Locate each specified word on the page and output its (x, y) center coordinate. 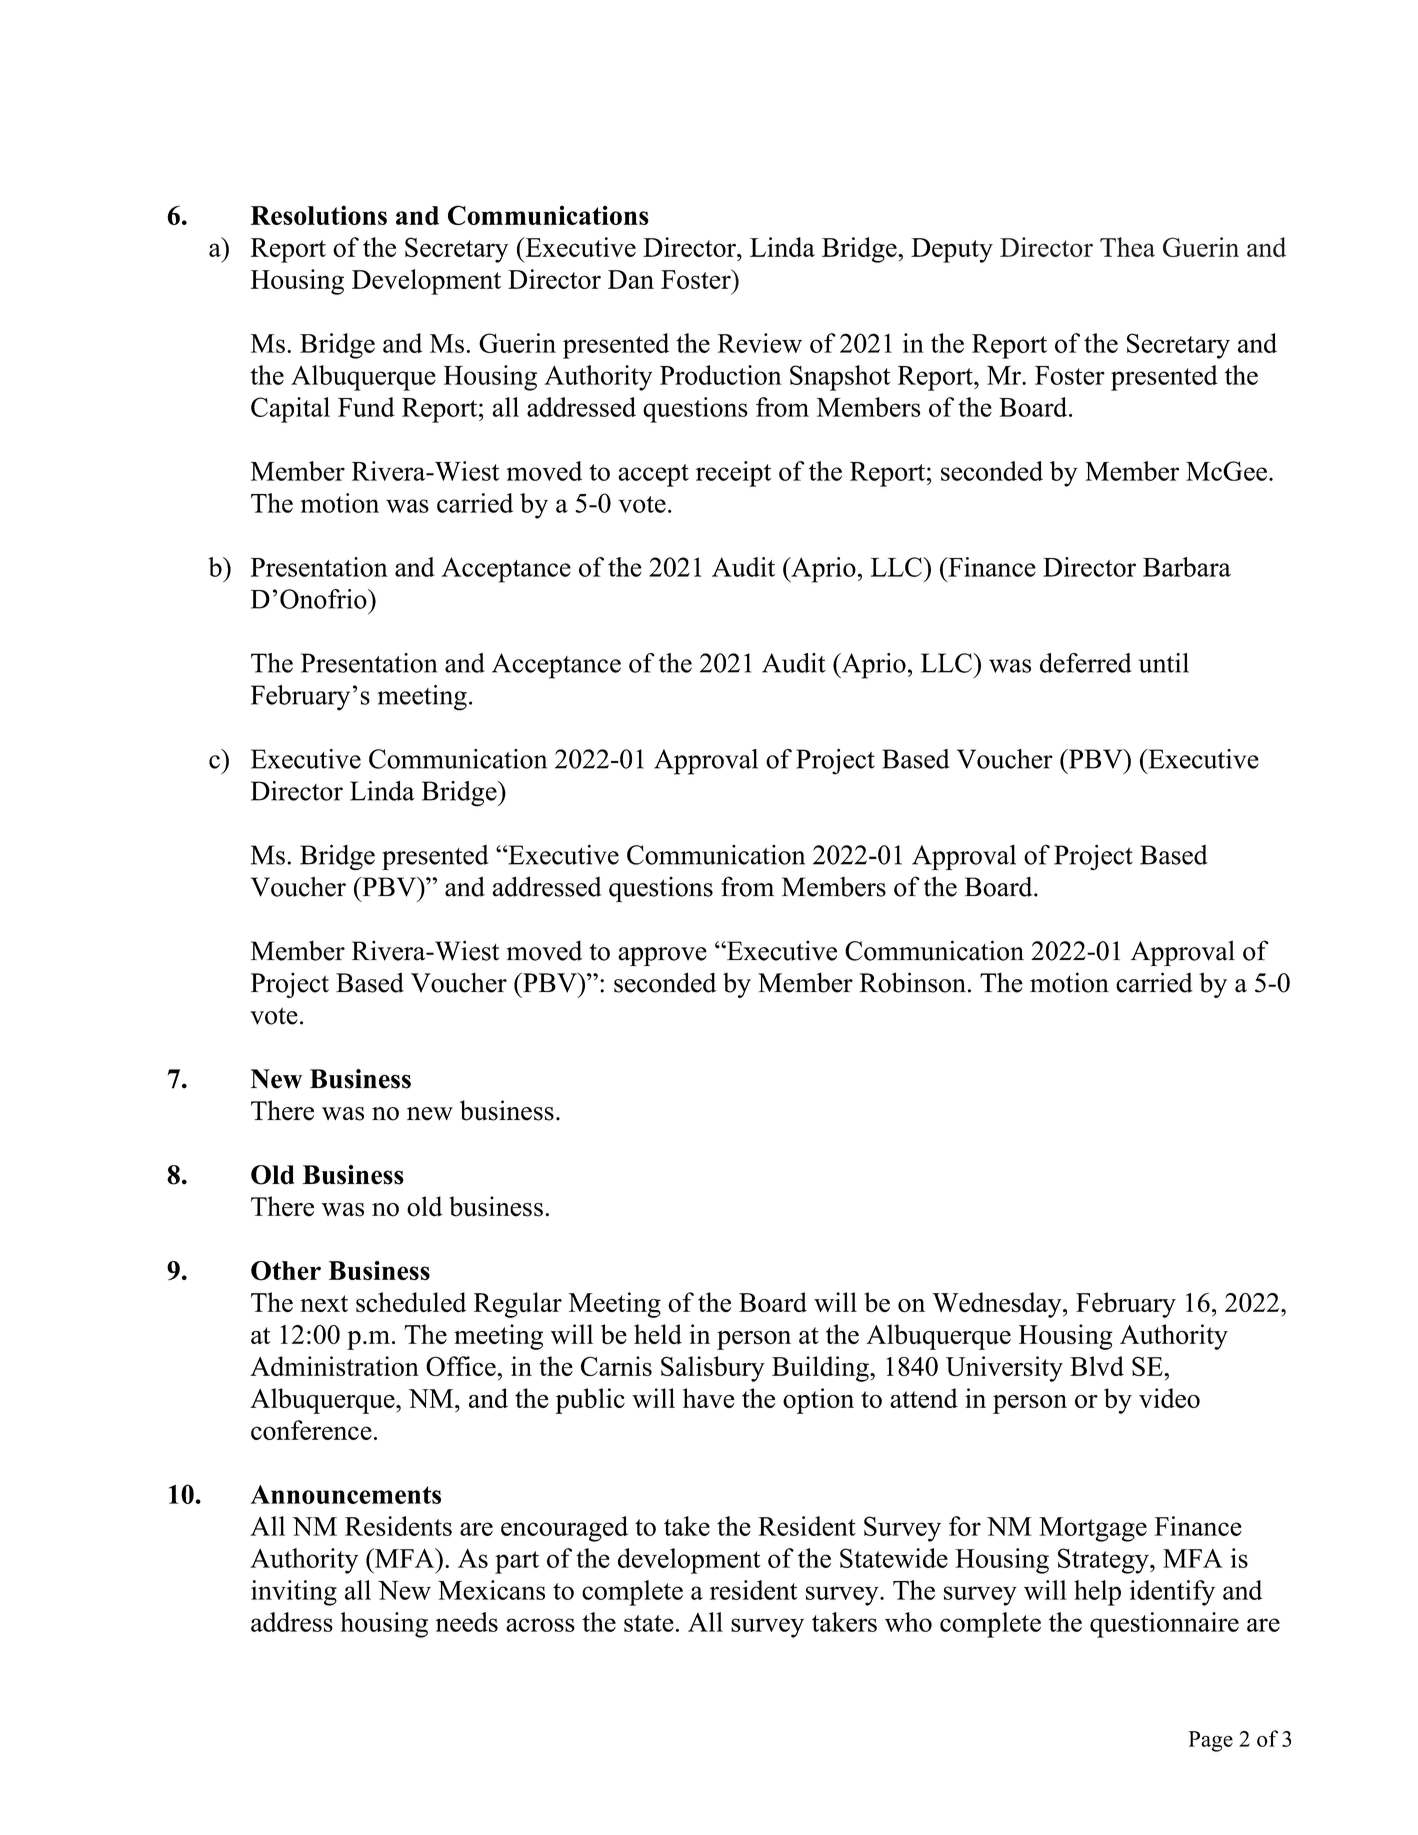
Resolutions (319, 215)
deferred (1085, 663)
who (908, 1622)
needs (467, 1622)
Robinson (912, 982)
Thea (1127, 247)
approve (662, 956)
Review (759, 343)
